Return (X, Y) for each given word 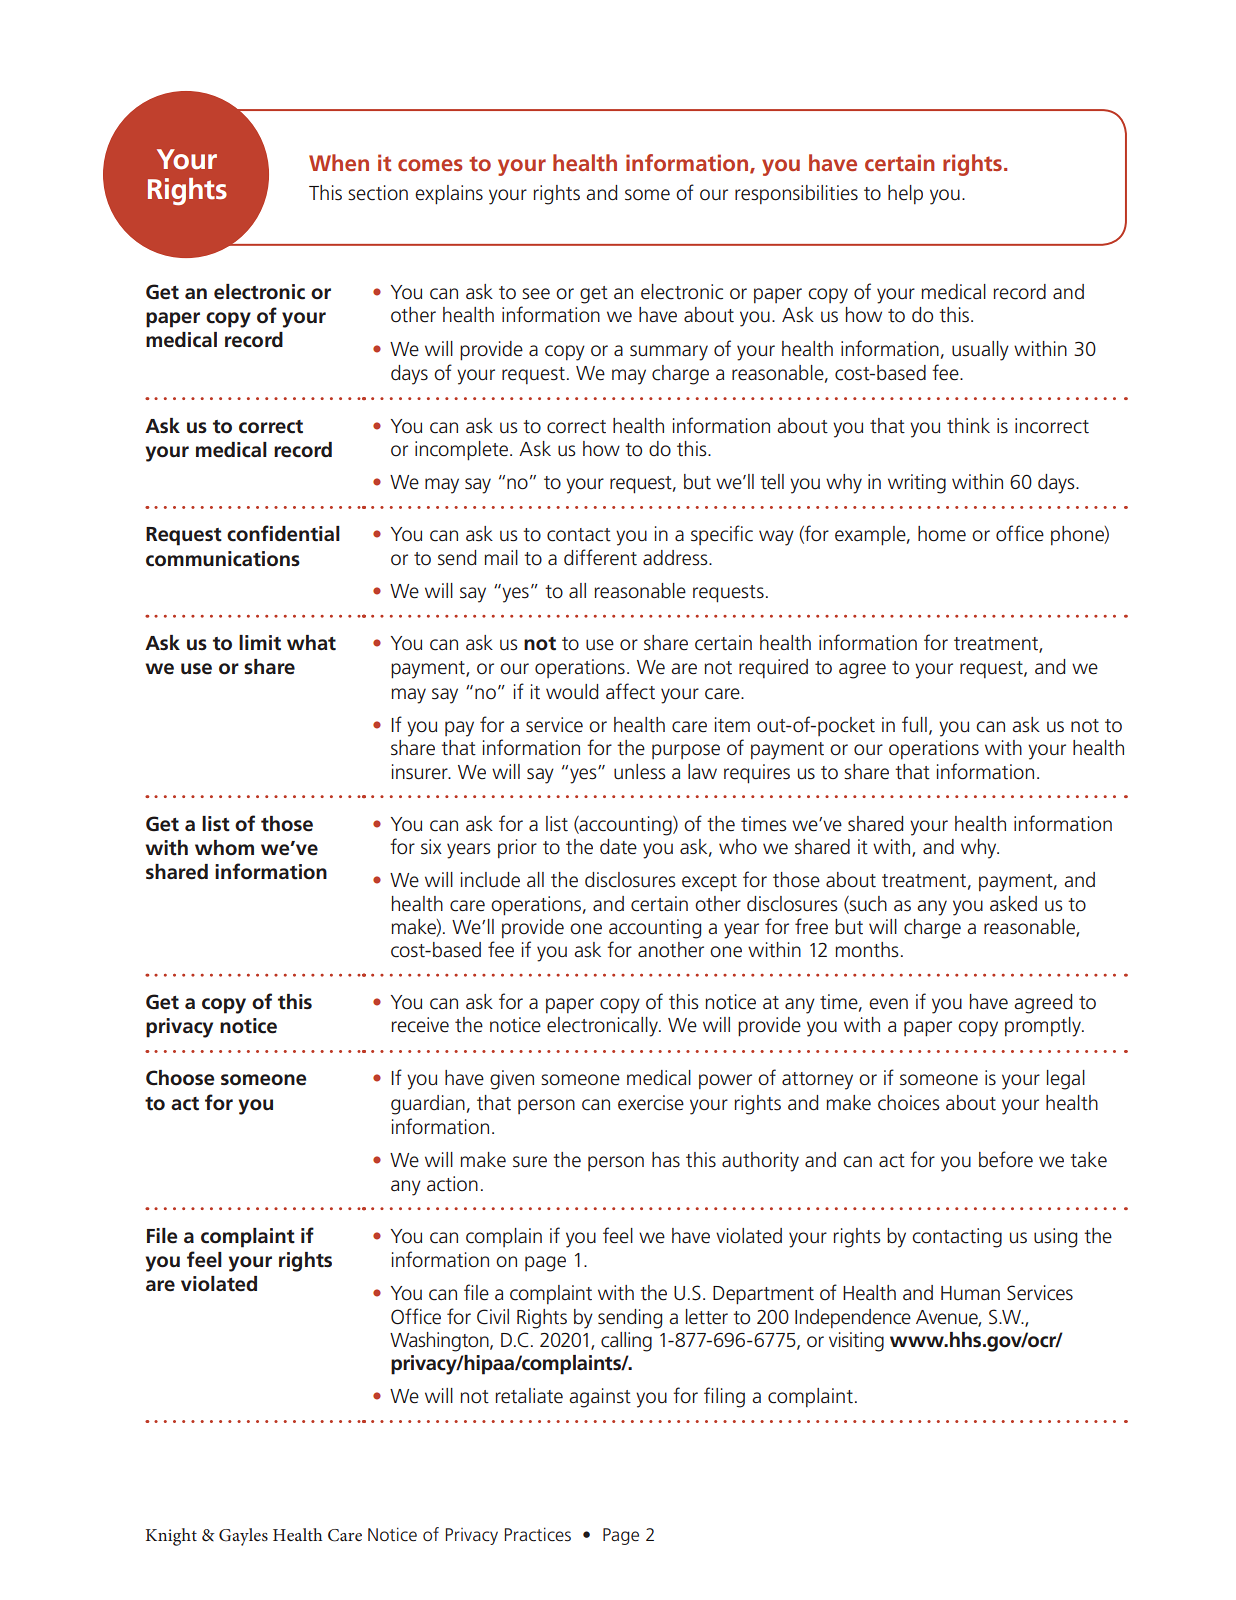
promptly (1044, 1027)
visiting (856, 1342)
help (905, 194)
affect (630, 691)
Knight (171, 1537)
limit (260, 643)
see (536, 294)
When (339, 162)
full (914, 724)
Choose (180, 1078)
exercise (651, 1103)
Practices (538, 1534)
